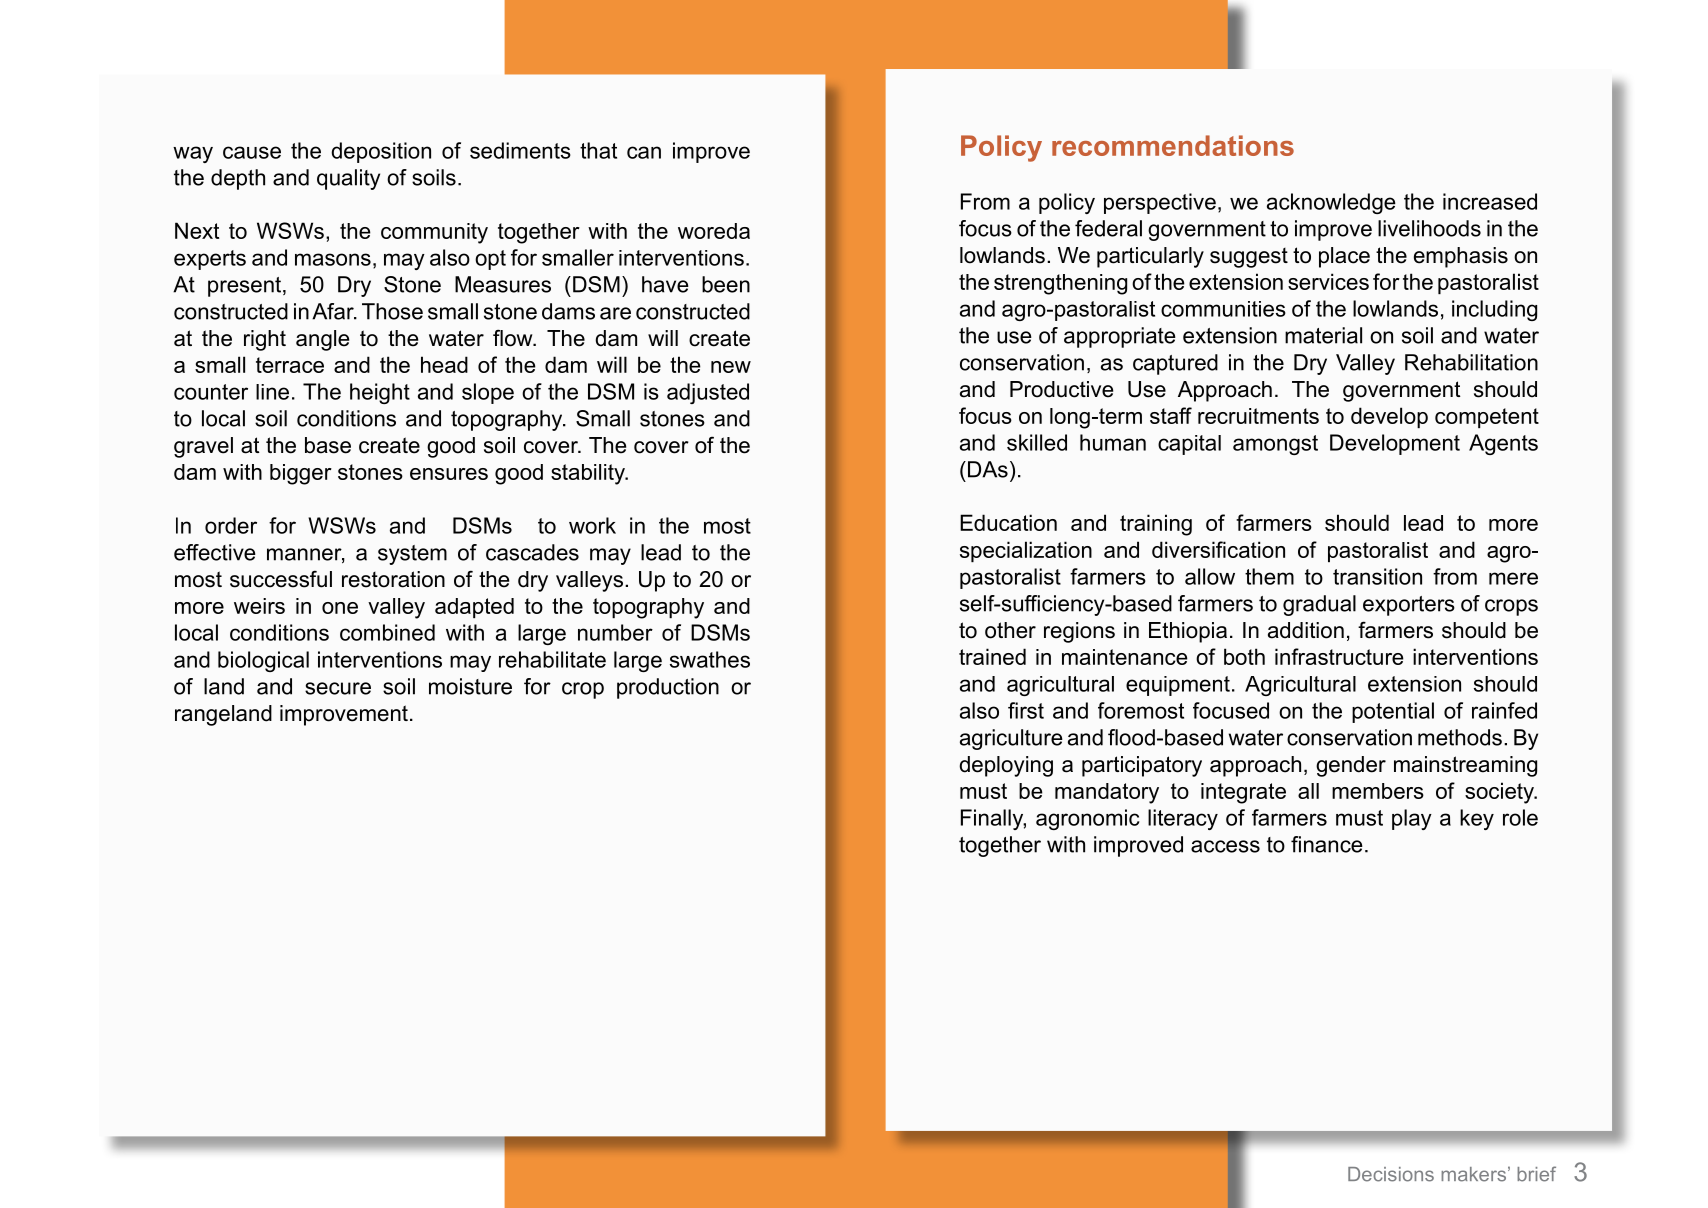  What do you see at coordinates (1006, 766) in the image?
I see `deploying` at bounding box center [1006, 766].
